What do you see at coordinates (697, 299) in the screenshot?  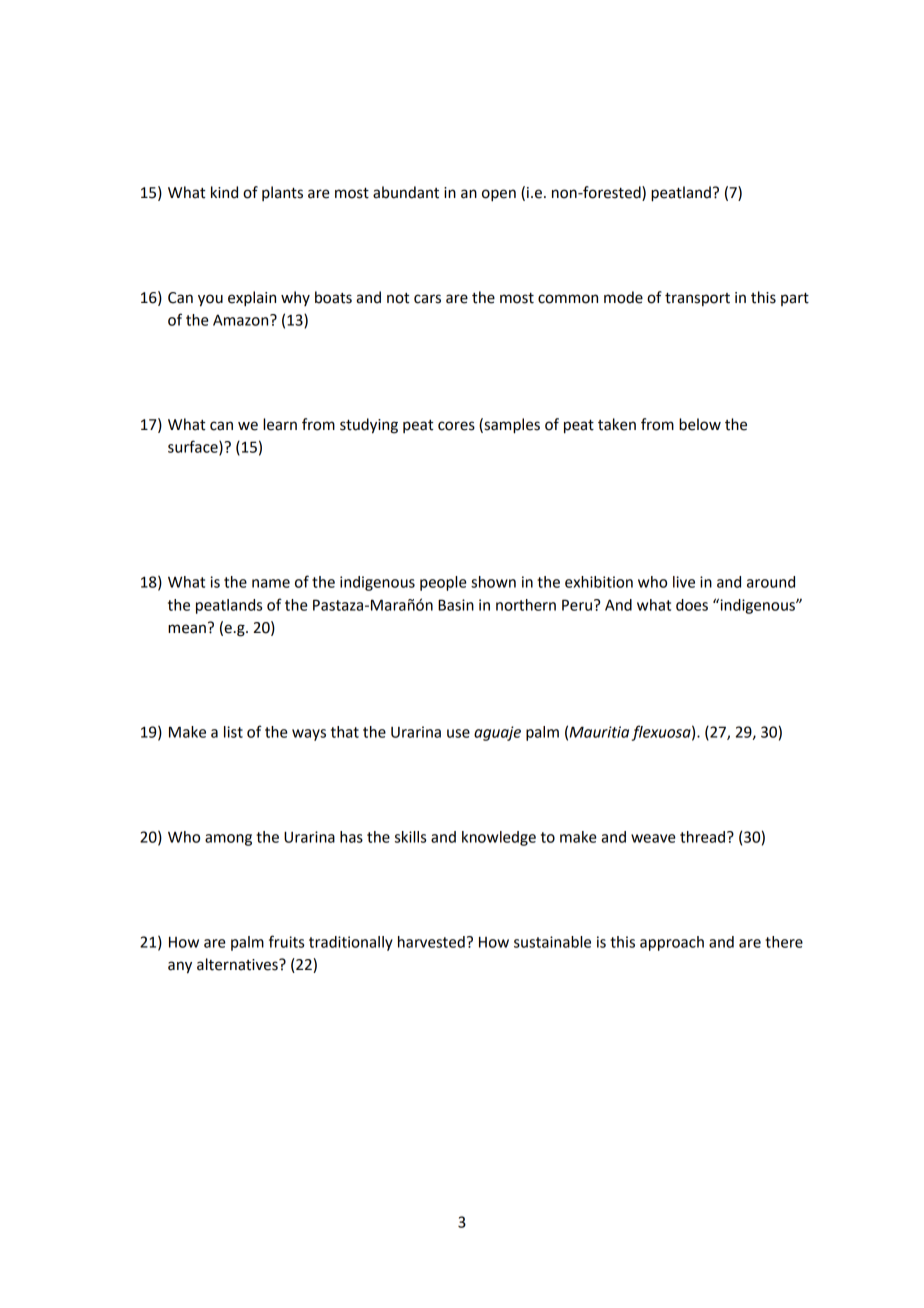 I see `transport` at bounding box center [697, 299].
